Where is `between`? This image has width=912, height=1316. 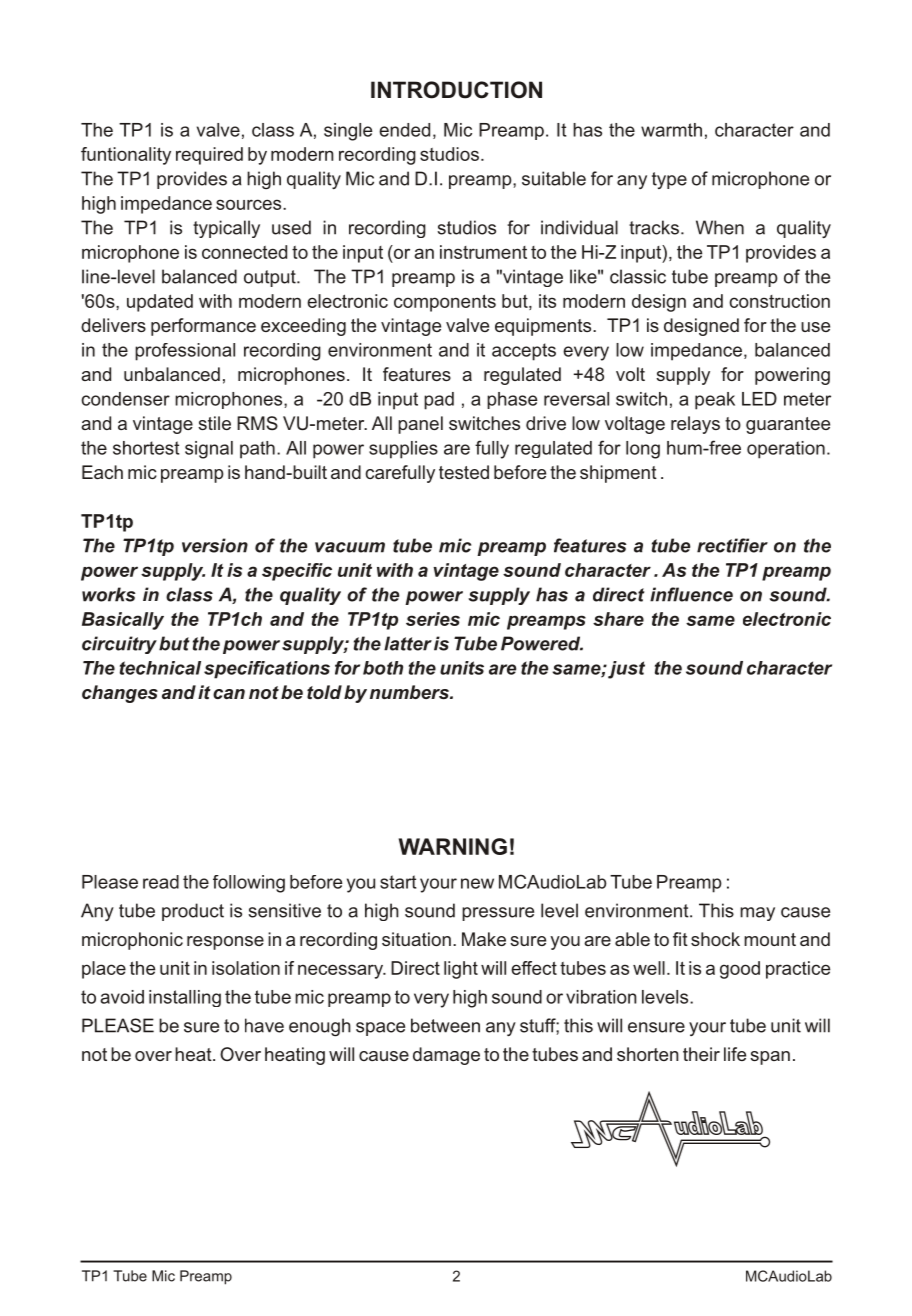
between is located at coordinates (445, 1025).
